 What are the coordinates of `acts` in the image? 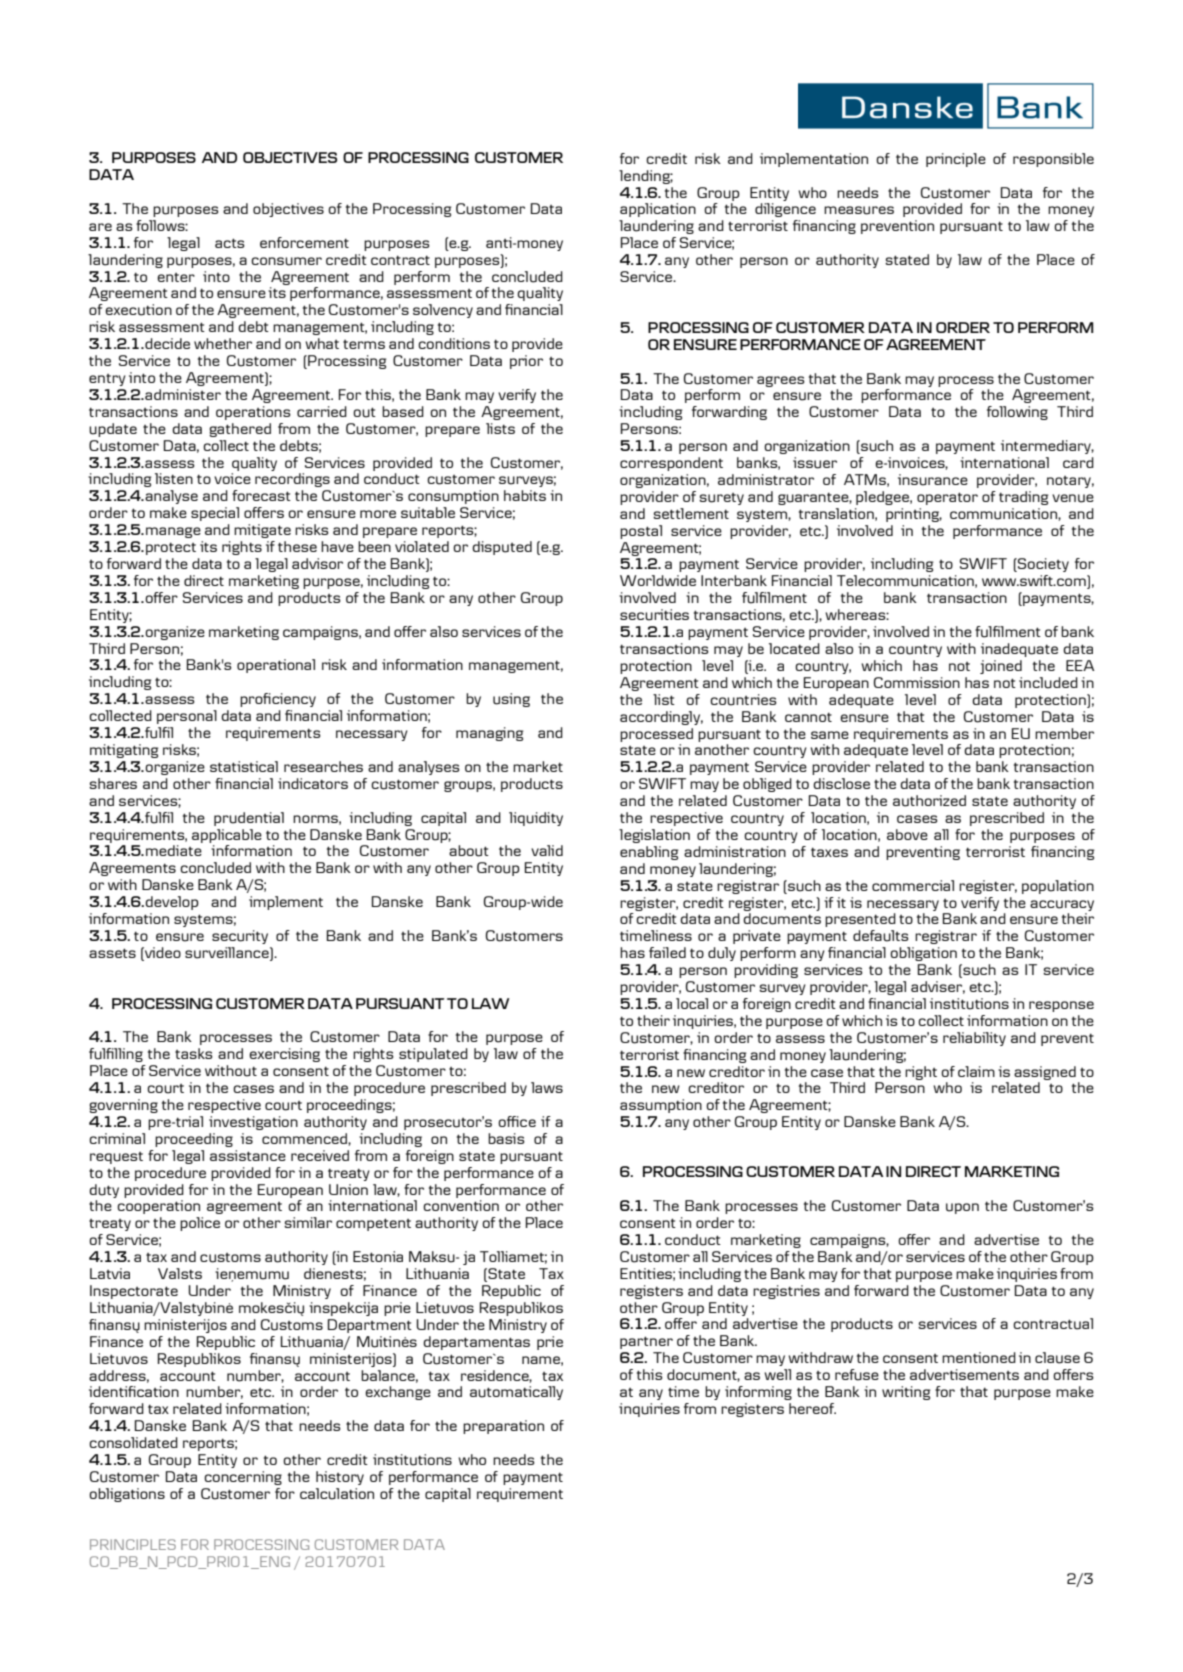 It's located at (230, 243).
